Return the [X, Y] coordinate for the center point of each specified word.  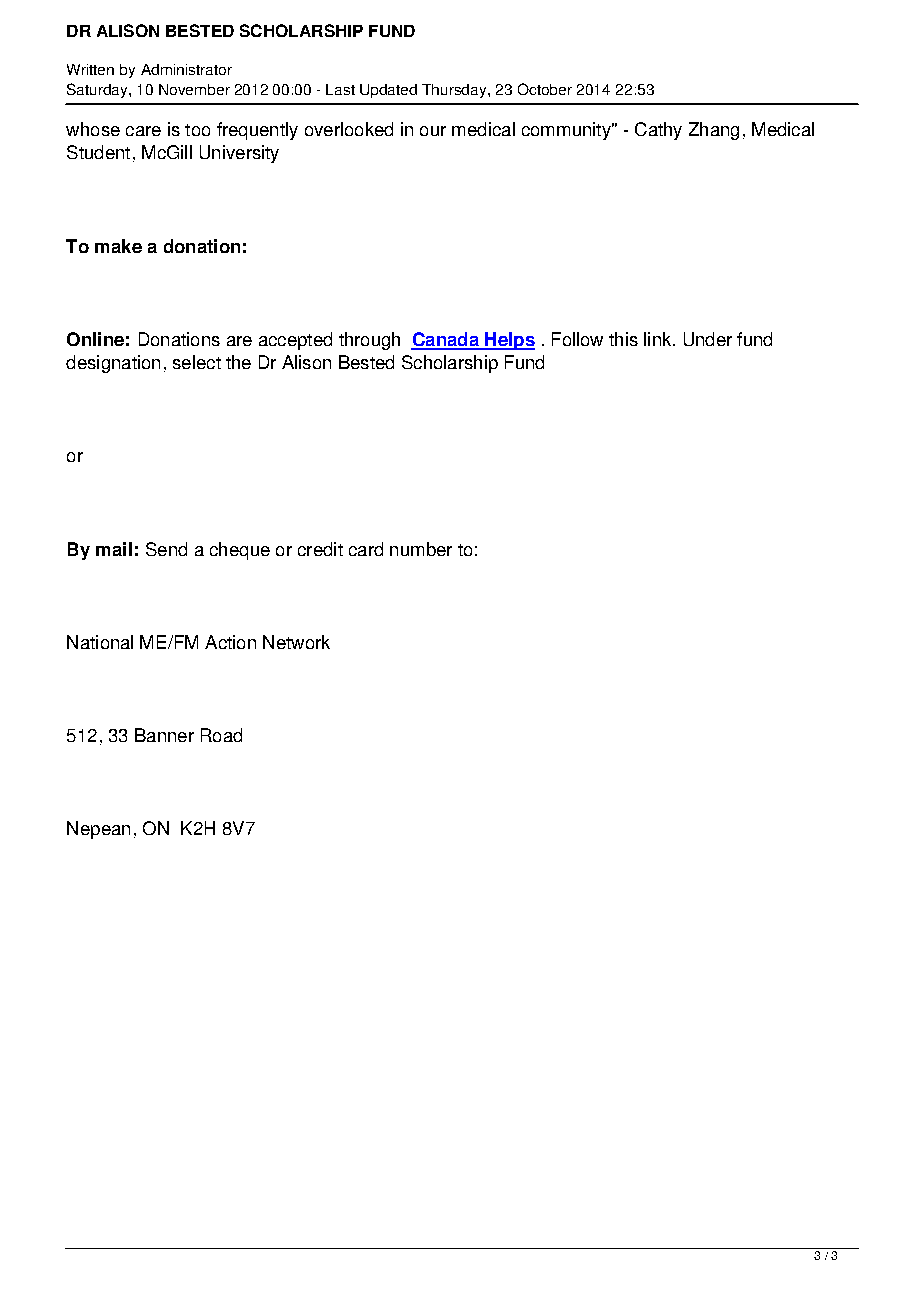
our [433, 131]
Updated [388, 91]
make [118, 246]
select [197, 362]
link [659, 339]
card [366, 549]
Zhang [714, 131]
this [623, 339]
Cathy [658, 131]
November [194, 89]
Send [166, 549]
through [369, 341]
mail [114, 549]
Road [221, 735]
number [421, 549]
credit [320, 549]
